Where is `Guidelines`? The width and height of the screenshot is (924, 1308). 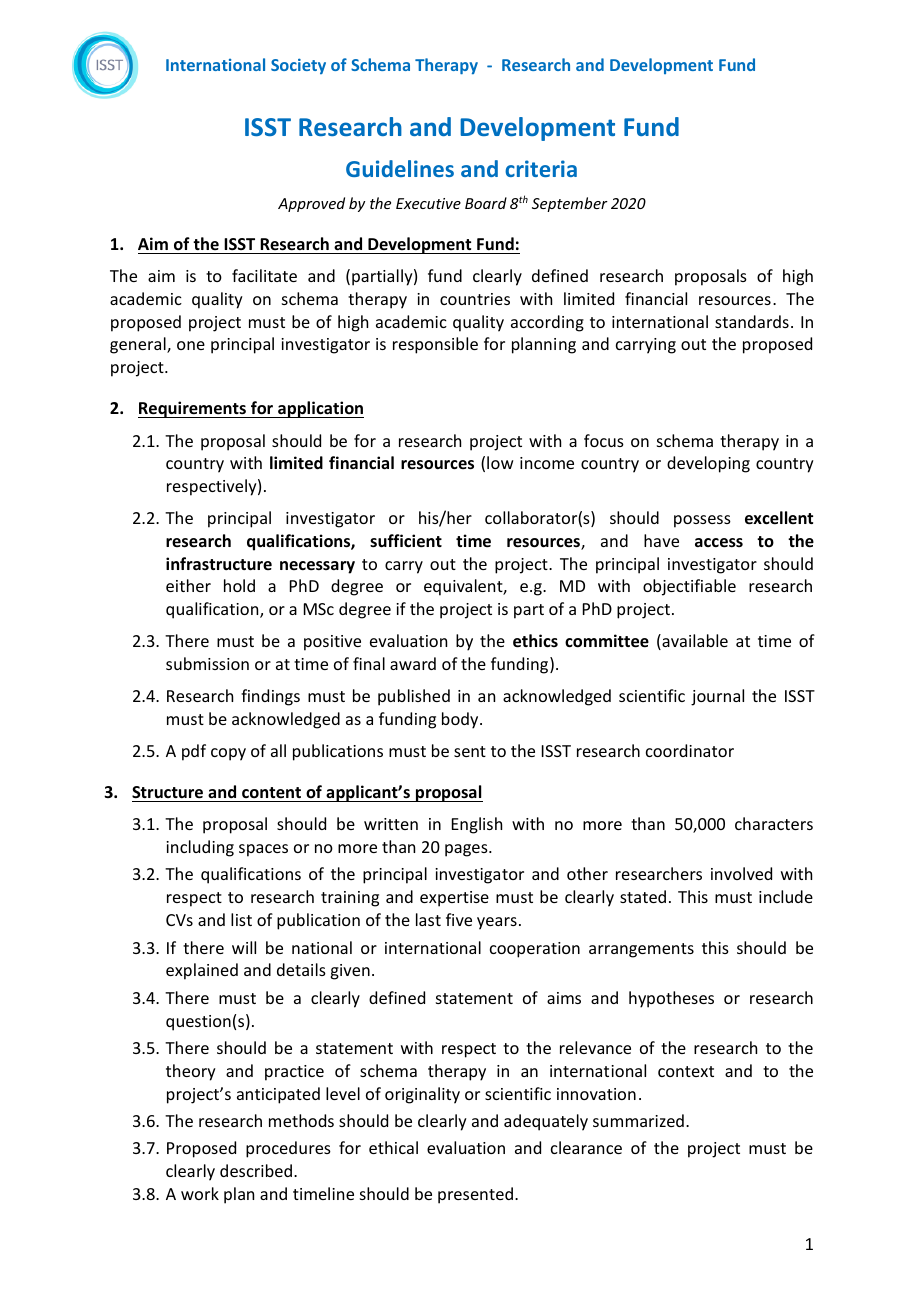
Guidelines is located at coordinates (400, 168).
